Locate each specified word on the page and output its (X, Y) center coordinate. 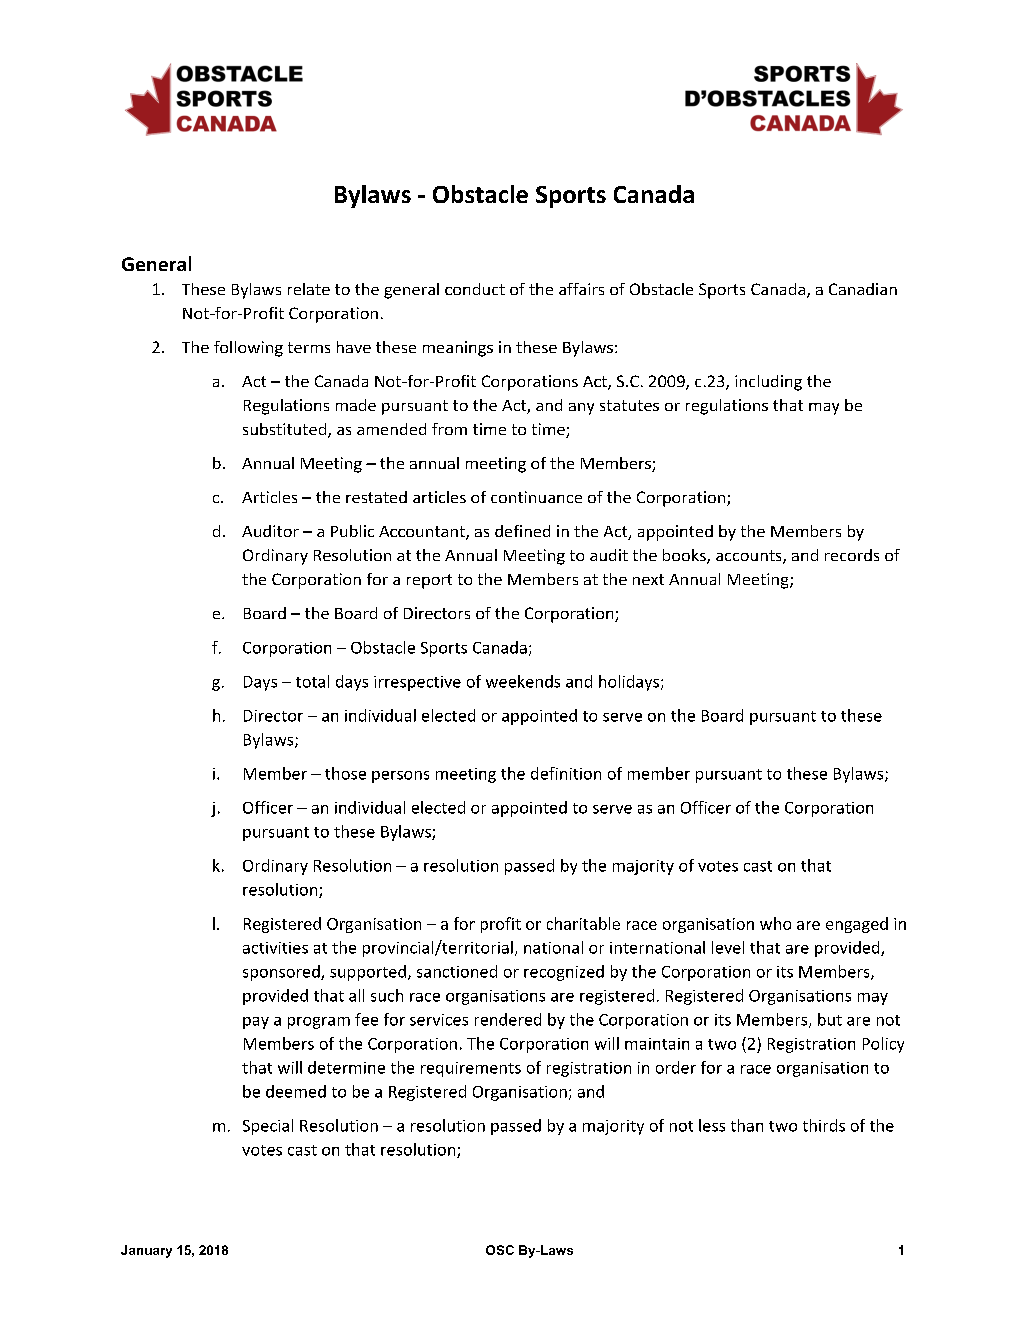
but (830, 1019)
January (146, 1251)
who (775, 923)
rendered (508, 1019)
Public (352, 531)
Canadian (863, 289)
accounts (750, 557)
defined (522, 531)
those (345, 773)
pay (256, 1023)
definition (566, 773)
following (248, 349)
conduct (475, 289)
